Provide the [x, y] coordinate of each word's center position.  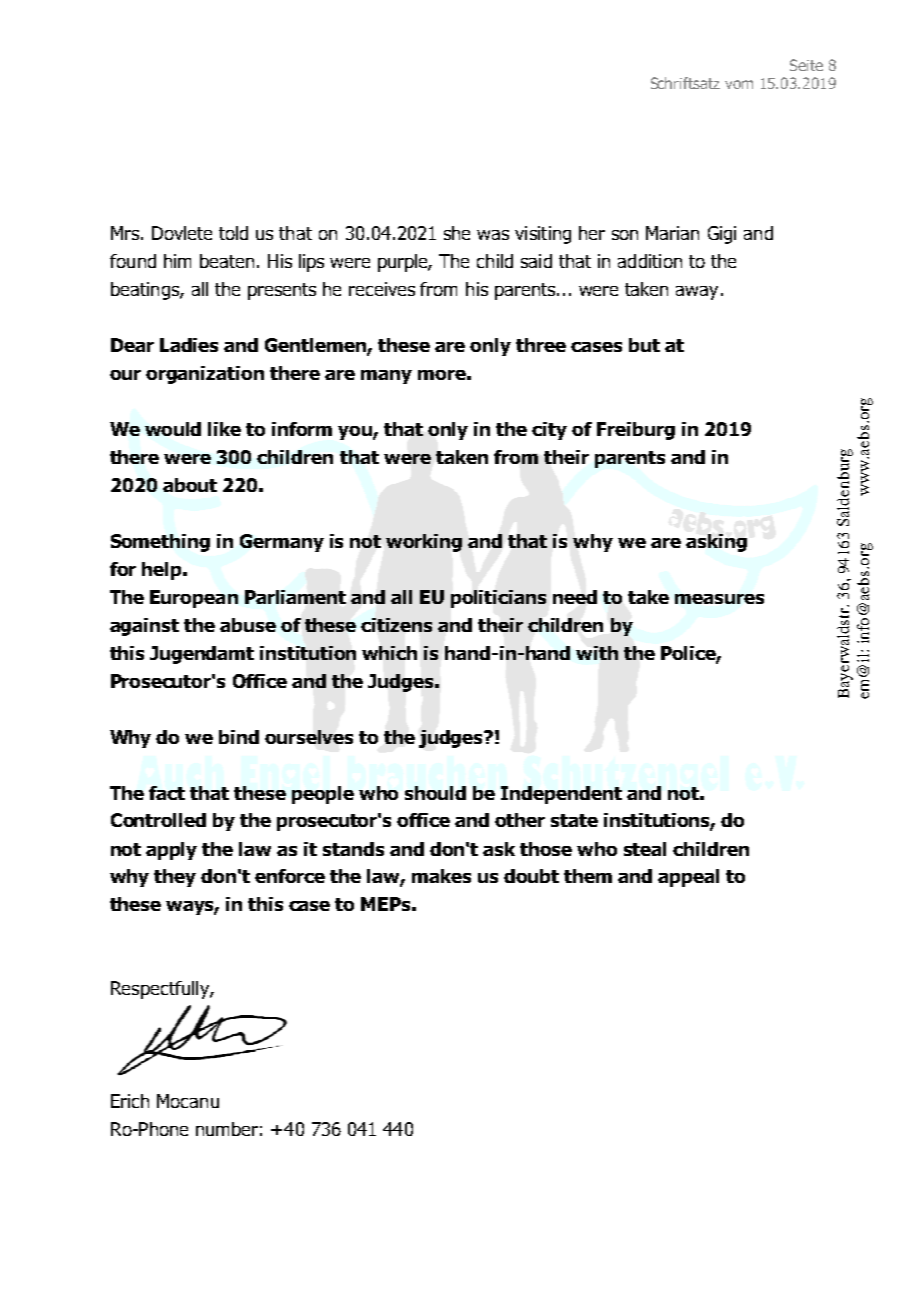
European [194, 599]
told [233, 233]
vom [739, 84]
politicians [498, 599]
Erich [130, 1101]
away [697, 293]
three [541, 345]
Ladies [189, 345]
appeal [688, 878]
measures [719, 599]
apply [171, 851]
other [520, 820]
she [457, 233]
